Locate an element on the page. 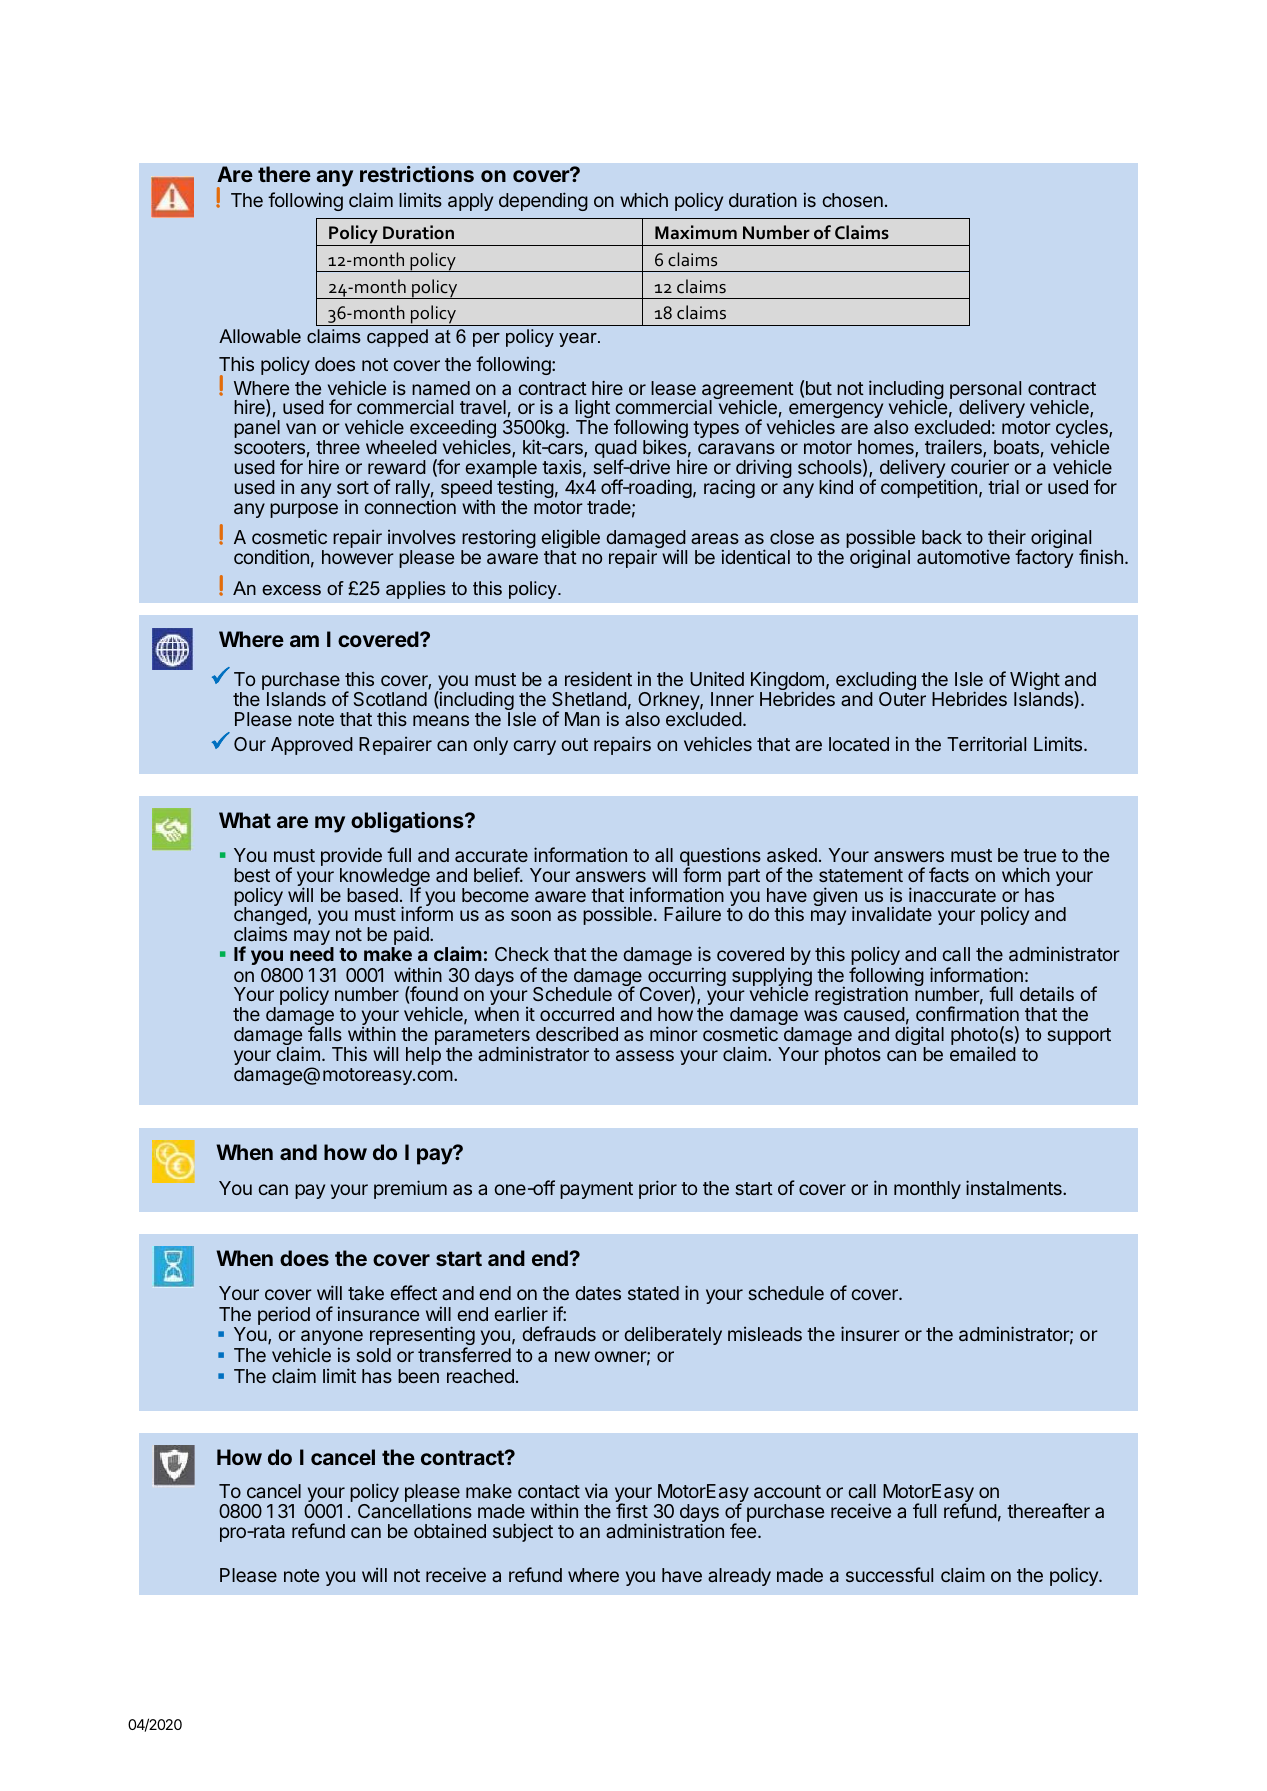  obtained is located at coordinates (450, 1530).
